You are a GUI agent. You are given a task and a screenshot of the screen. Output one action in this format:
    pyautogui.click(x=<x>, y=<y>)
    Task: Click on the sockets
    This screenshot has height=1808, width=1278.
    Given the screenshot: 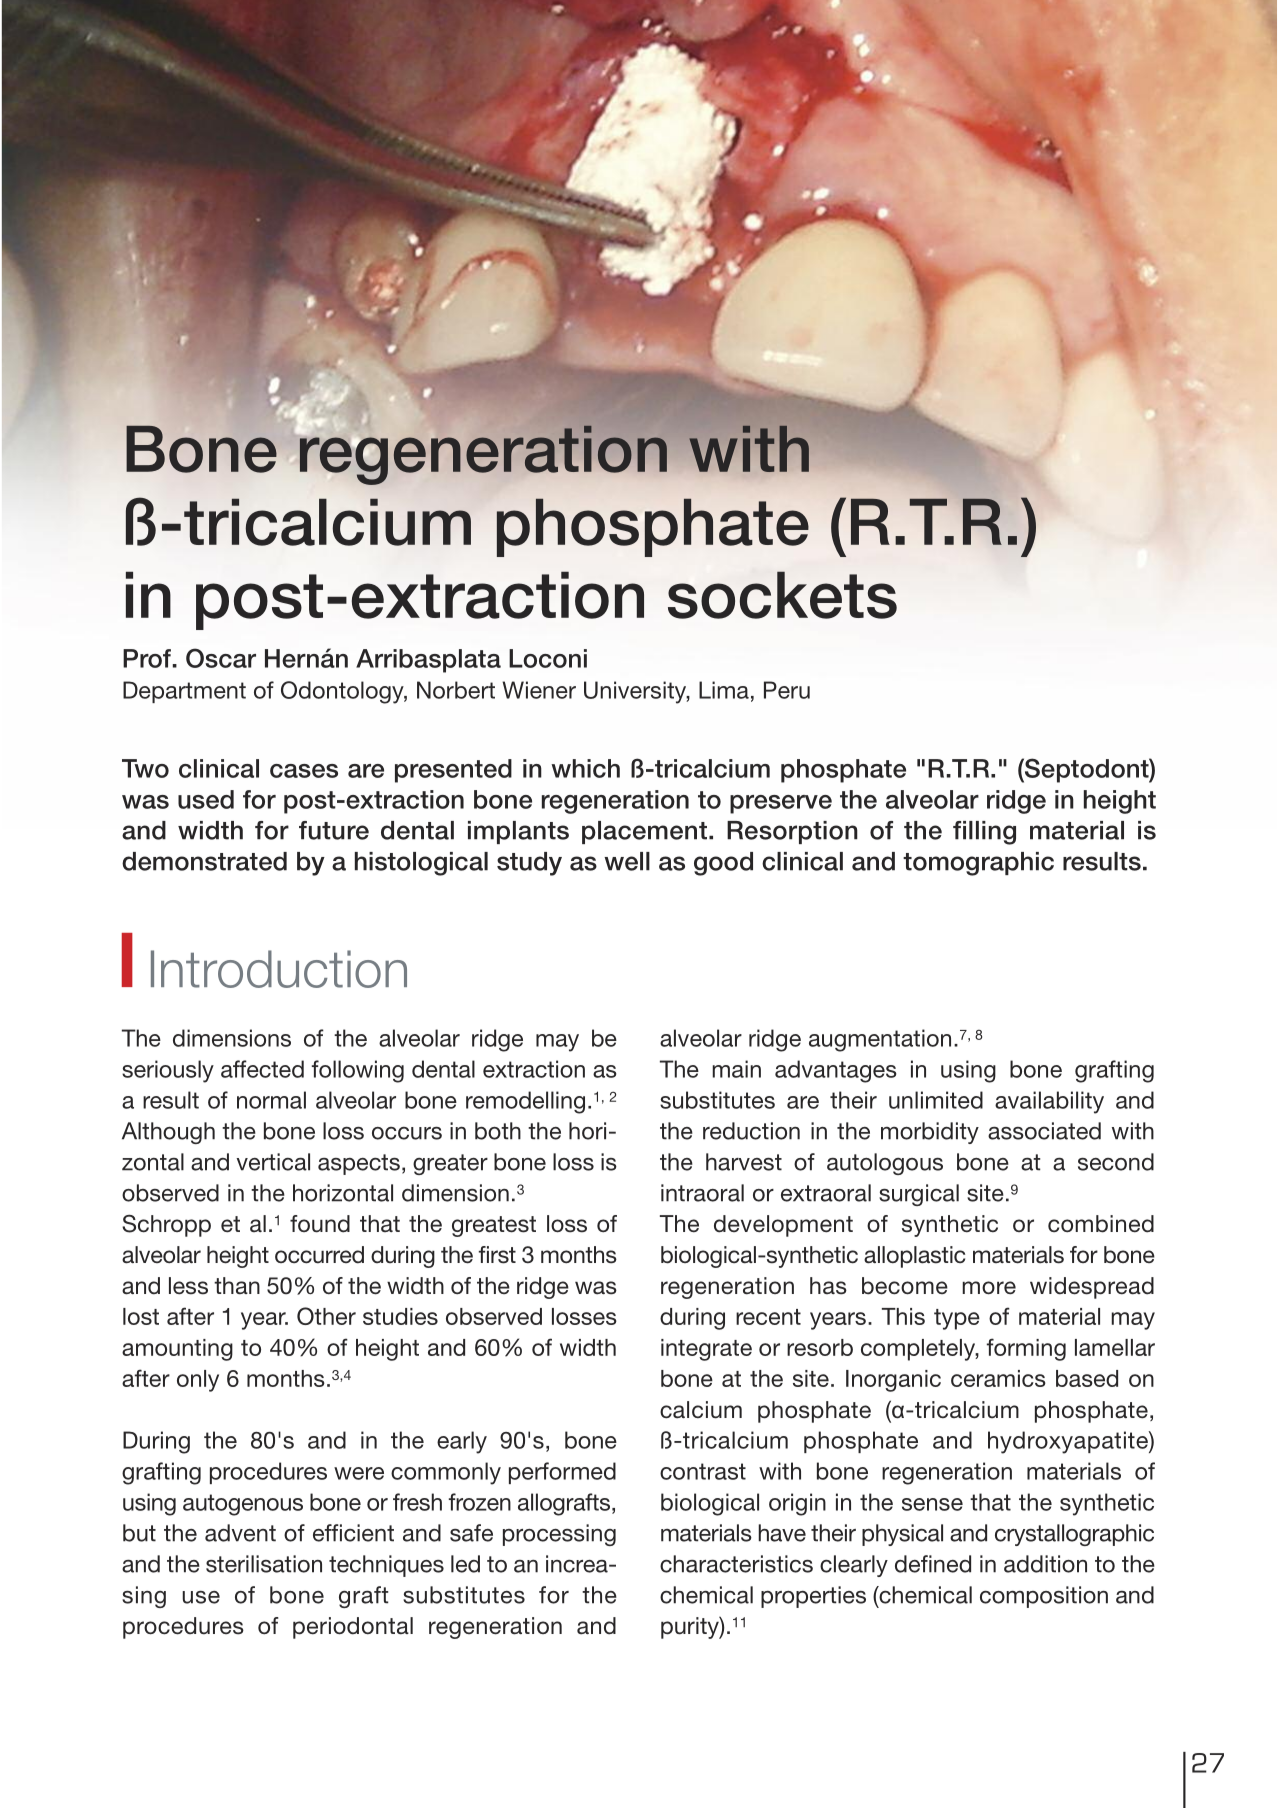 What is the action you would take?
    pyautogui.click(x=782, y=595)
